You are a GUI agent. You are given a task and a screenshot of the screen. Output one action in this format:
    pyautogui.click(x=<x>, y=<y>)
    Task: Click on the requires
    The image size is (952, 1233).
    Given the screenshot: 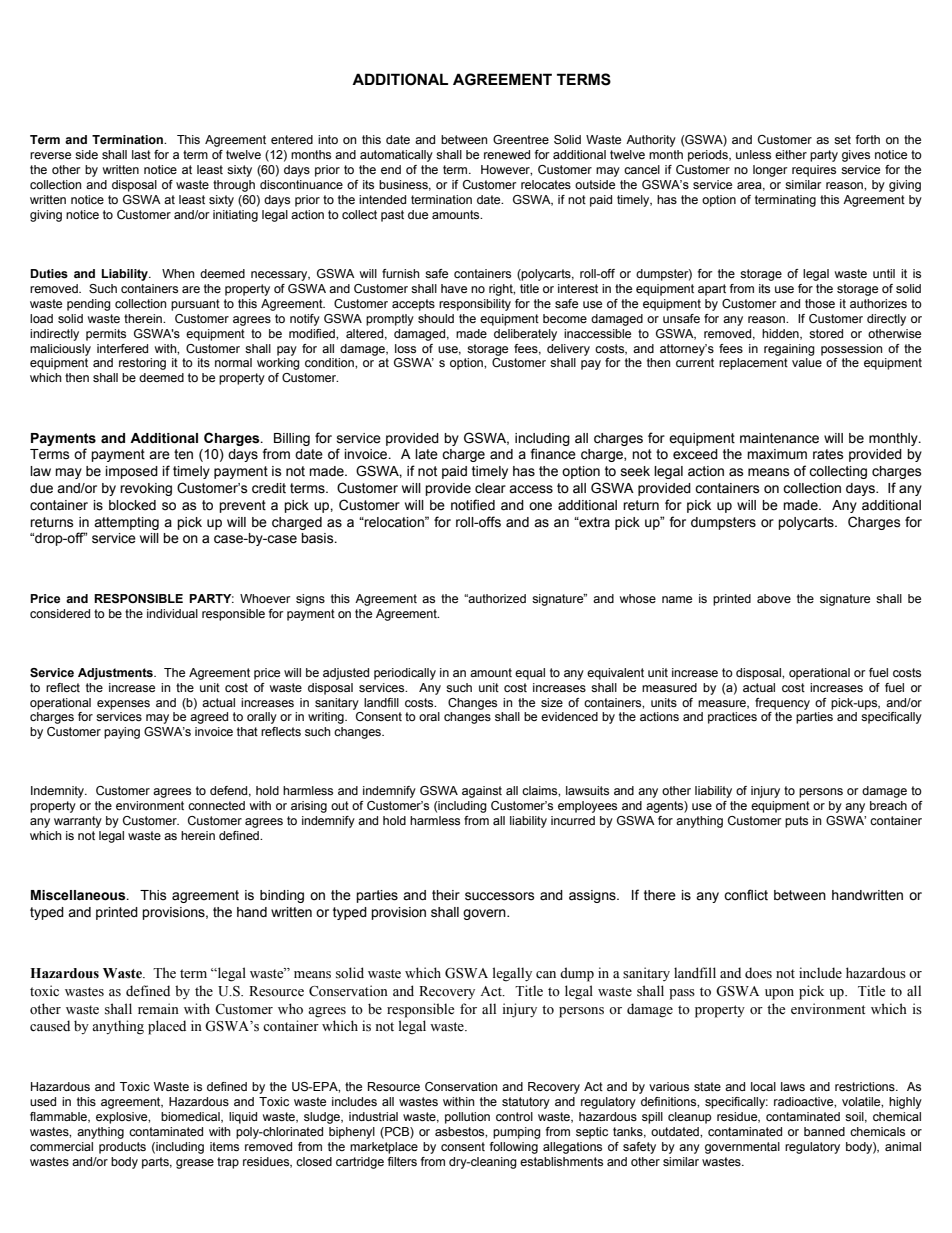 What is the action you would take?
    pyautogui.click(x=814, y=171)
